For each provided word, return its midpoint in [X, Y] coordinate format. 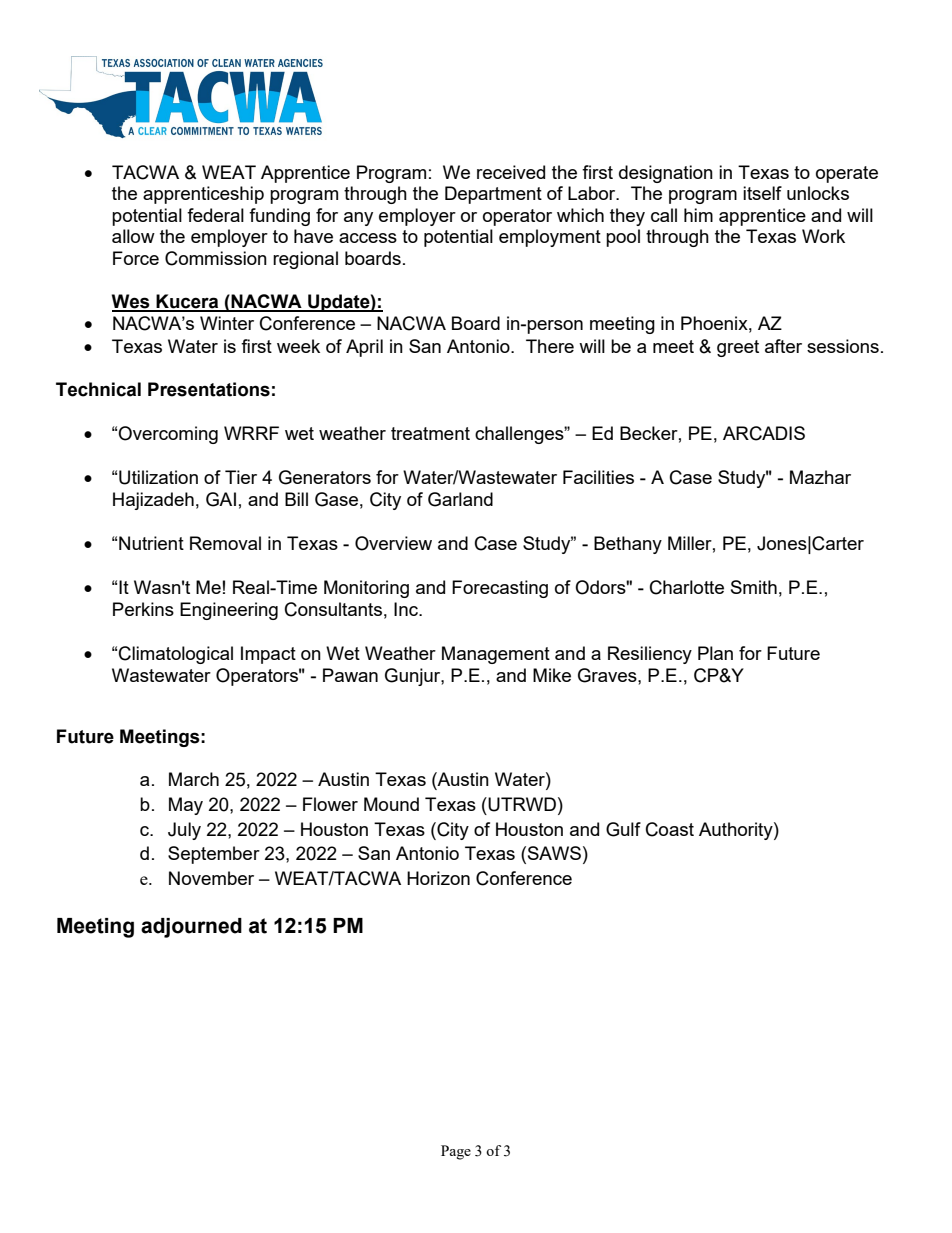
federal [215, 215]
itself [762, 193]
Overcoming [168, 435]
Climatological [176, 655]
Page [456, 1152]
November [211, 878]
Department [493, 195]
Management [496, 655]
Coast [670, 829]
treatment [430, 433]
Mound [391, 804]
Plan [715, 653]
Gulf [623, 829]
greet [738, 348]
